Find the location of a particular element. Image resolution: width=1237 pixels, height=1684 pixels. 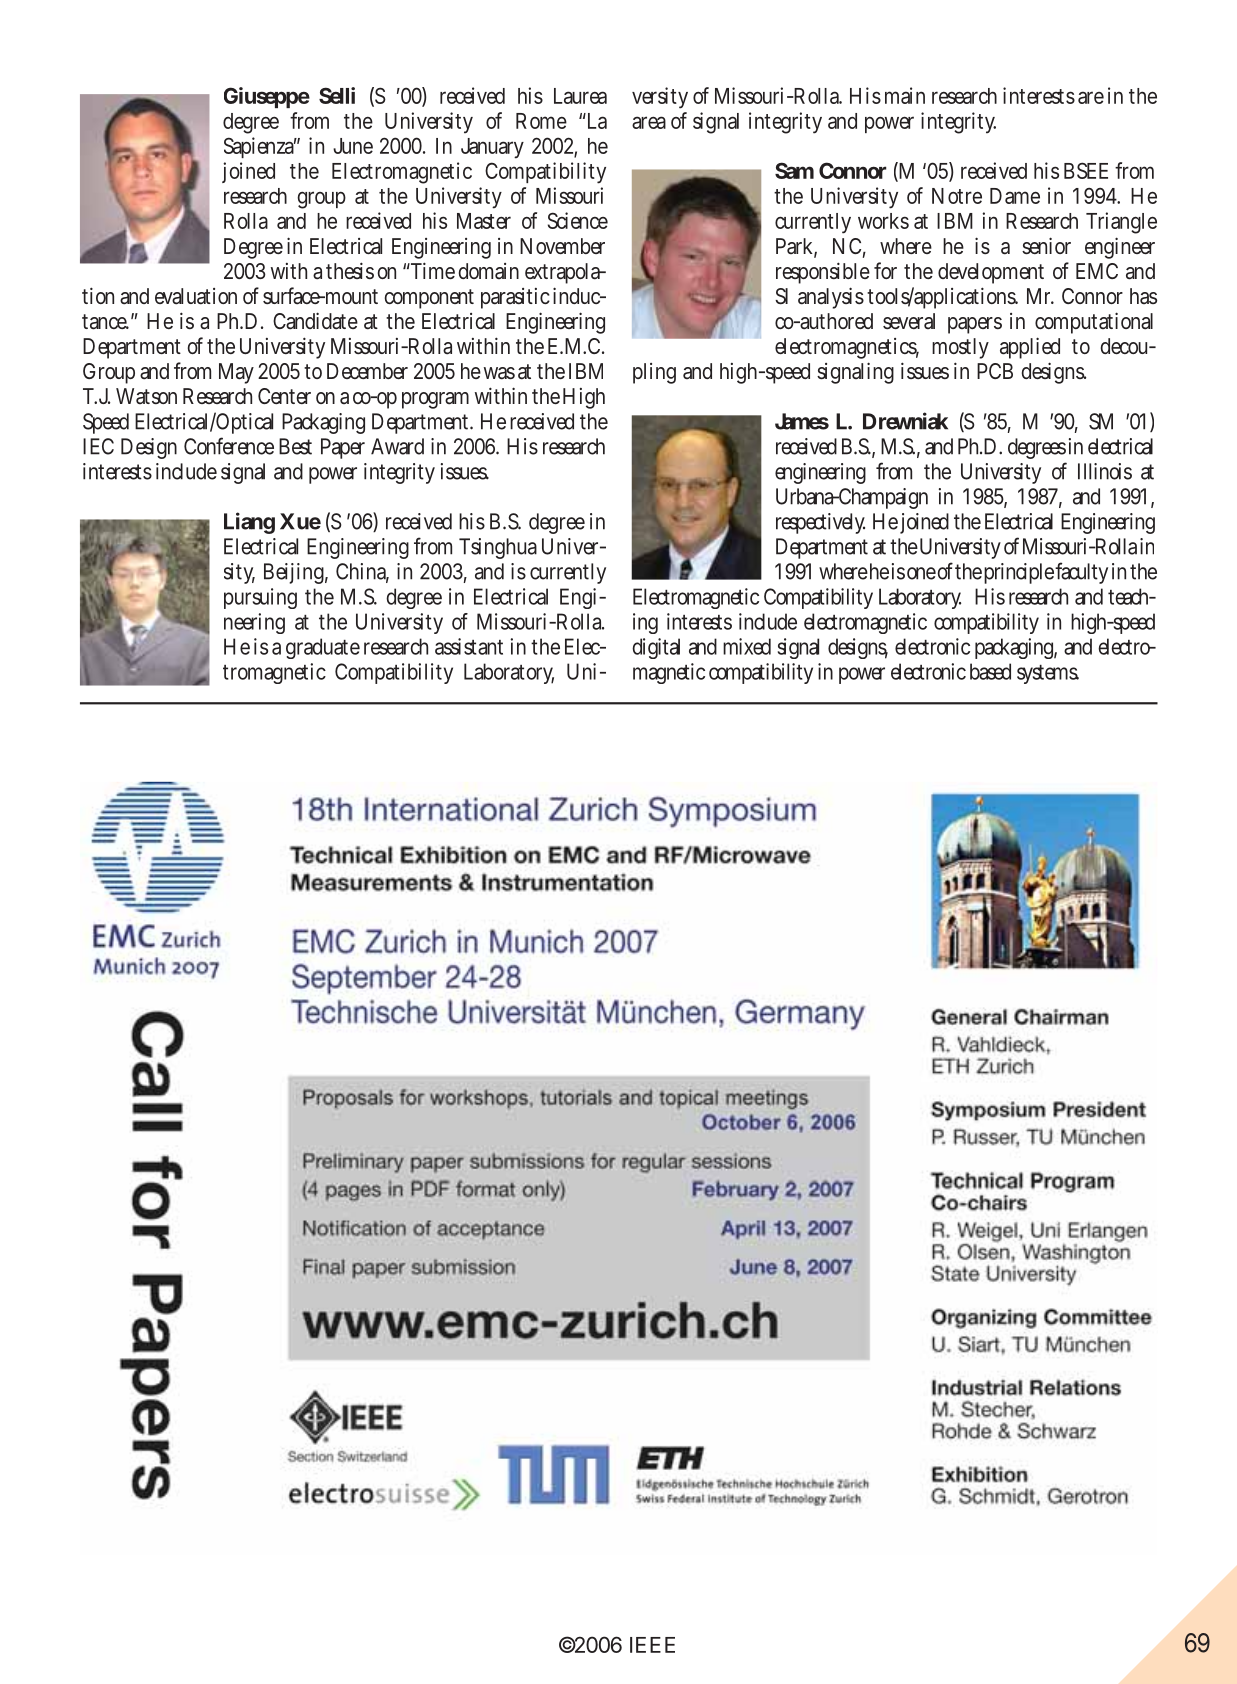

digital is located at coordinates (656, 648).
